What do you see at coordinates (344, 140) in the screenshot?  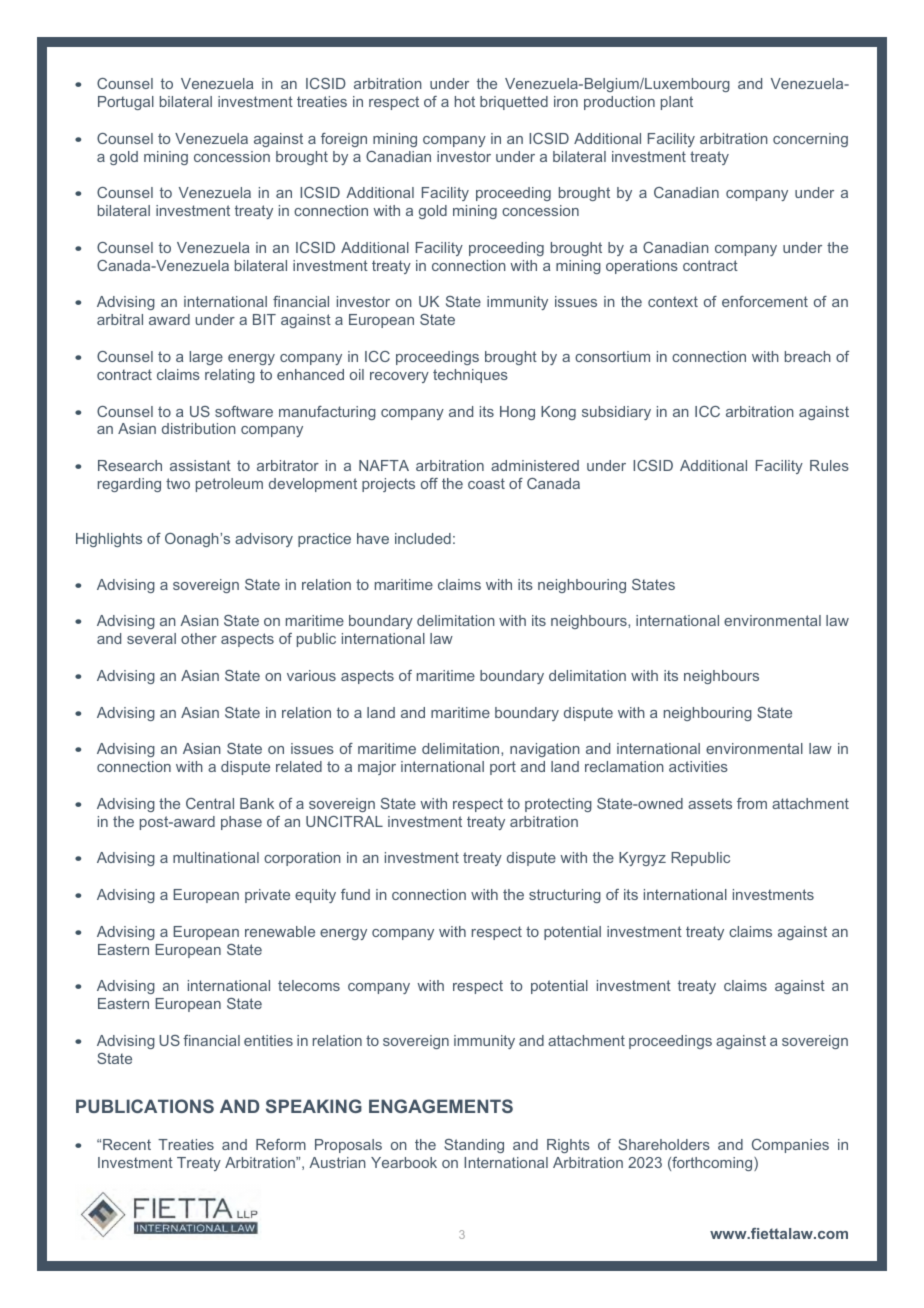 I see `foreign` at bounding box center [344, 140].
